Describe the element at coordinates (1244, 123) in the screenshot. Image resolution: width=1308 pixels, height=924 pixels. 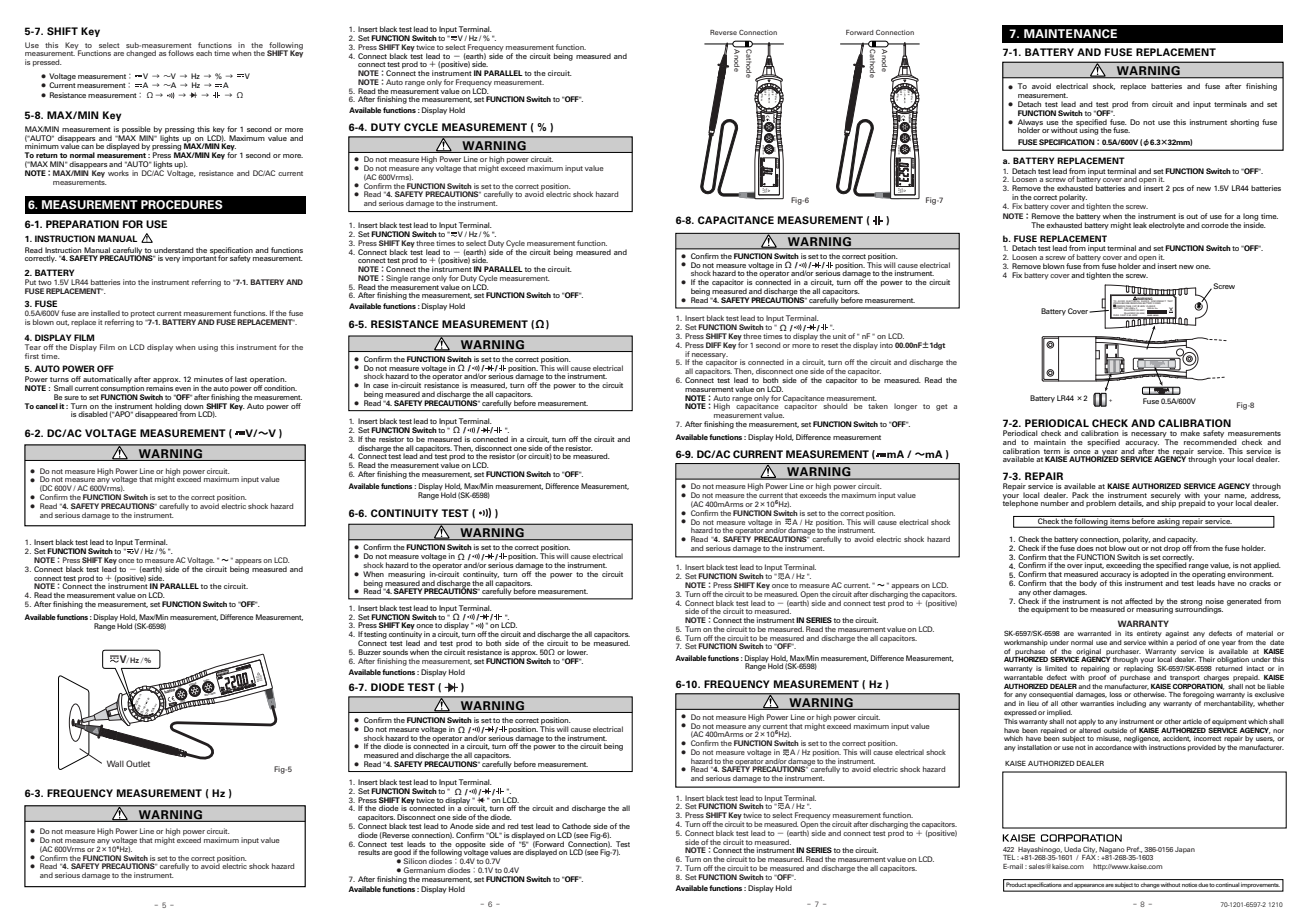
I see `shorting` at that location.
